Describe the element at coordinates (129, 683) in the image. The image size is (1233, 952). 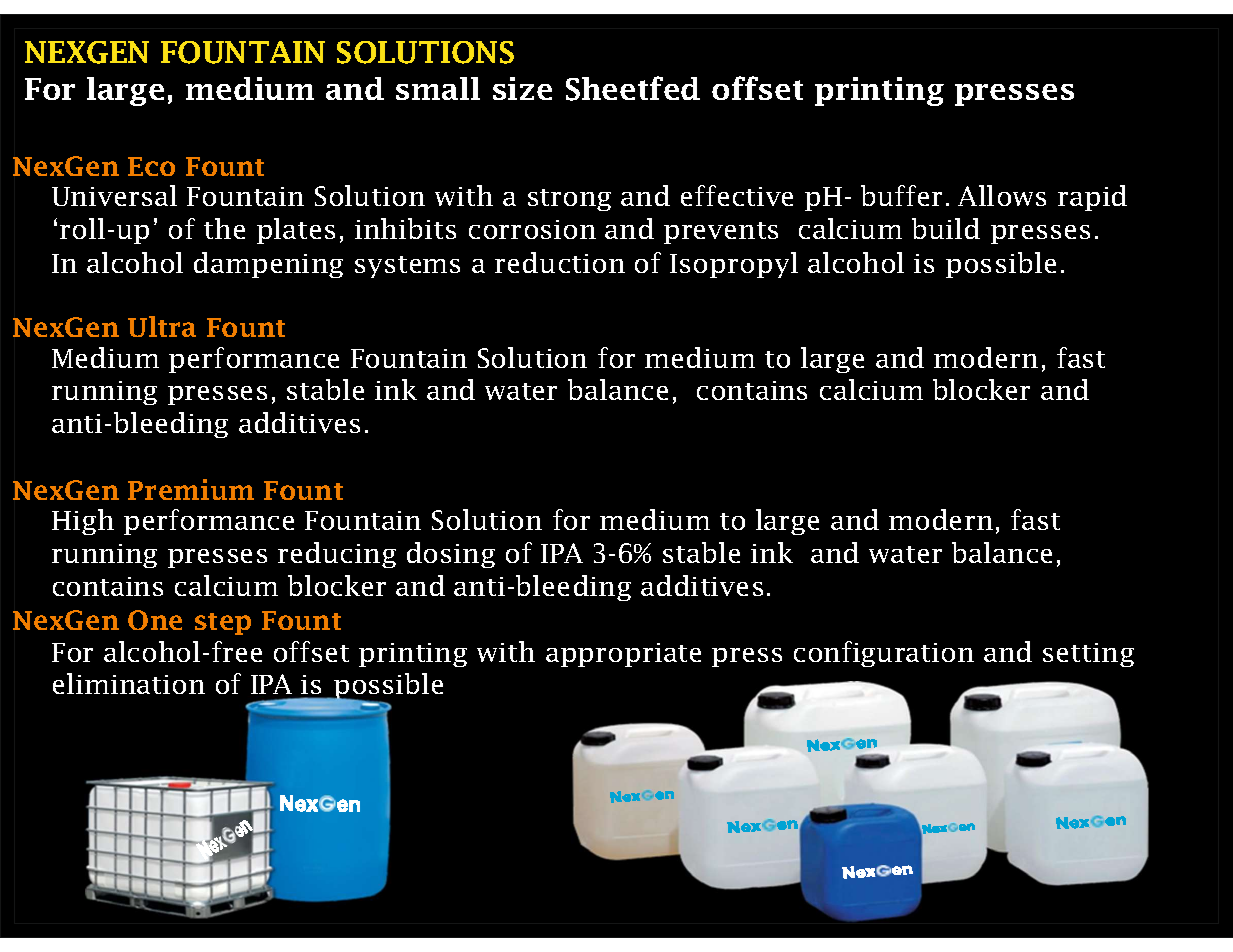
I see `elimination` at that location.
